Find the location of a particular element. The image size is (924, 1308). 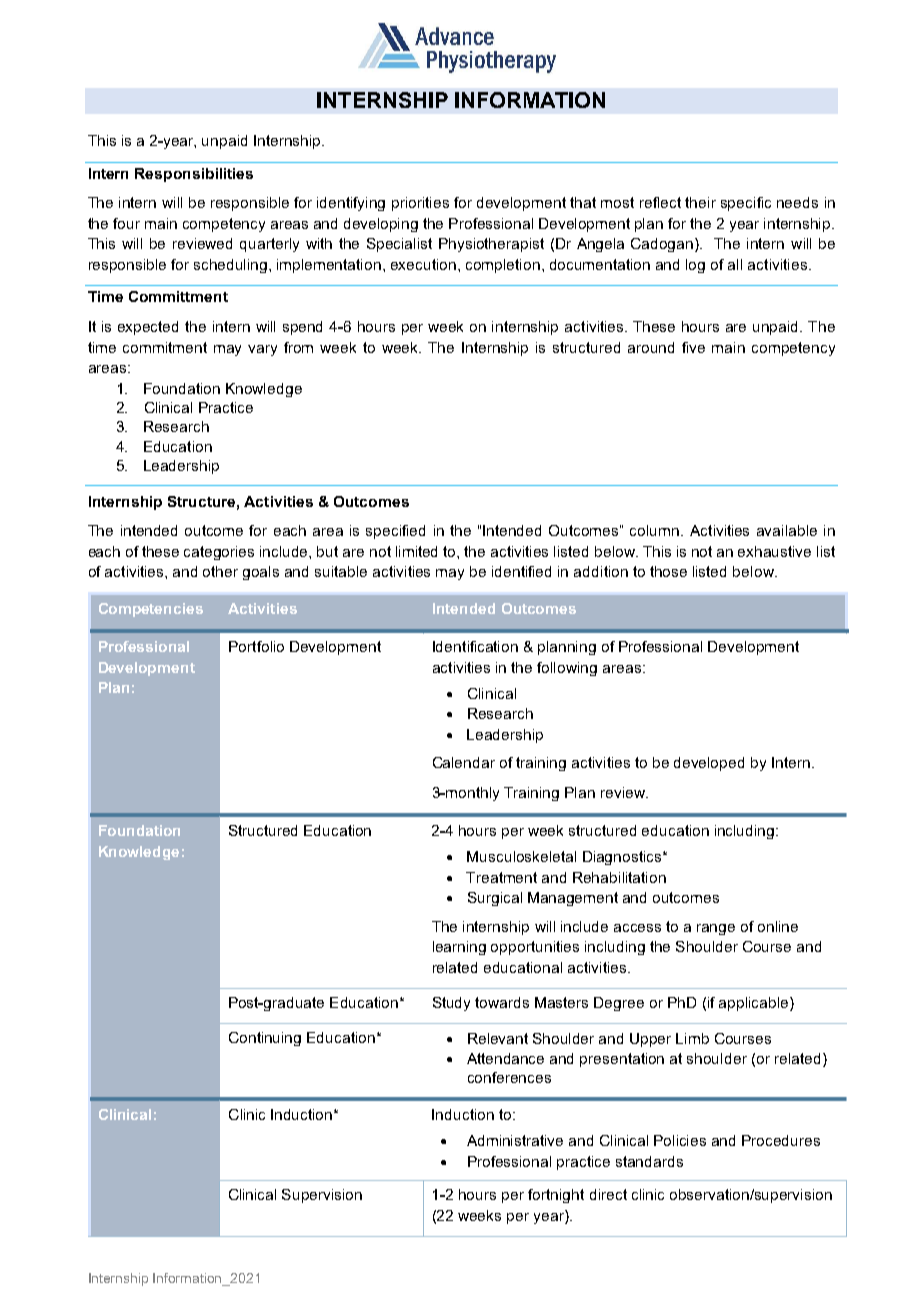

Responsibilities is located at coordinates (194, 175).
